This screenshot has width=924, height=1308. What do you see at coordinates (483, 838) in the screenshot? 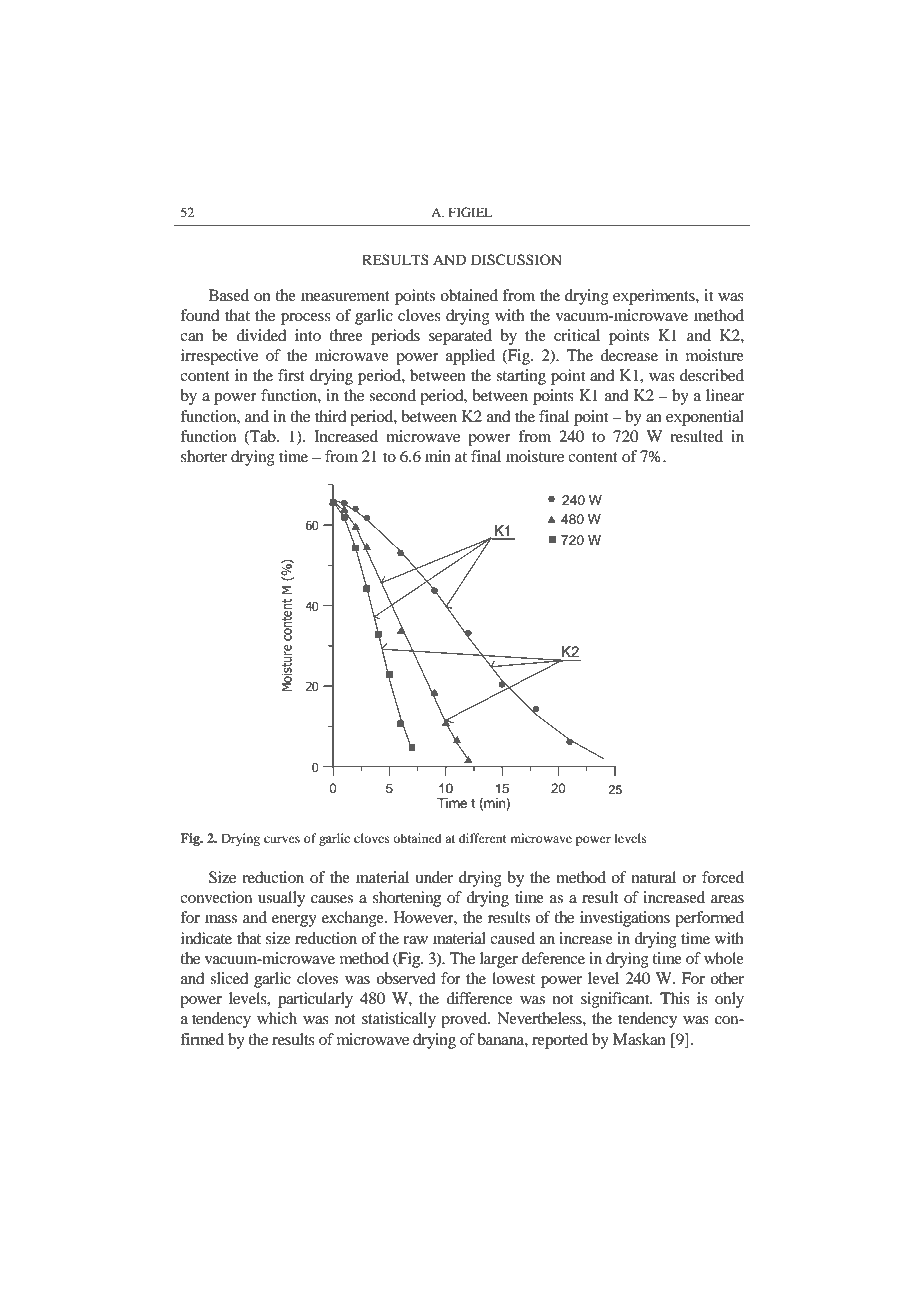
I see `different` at bounding box center [483, 838].
